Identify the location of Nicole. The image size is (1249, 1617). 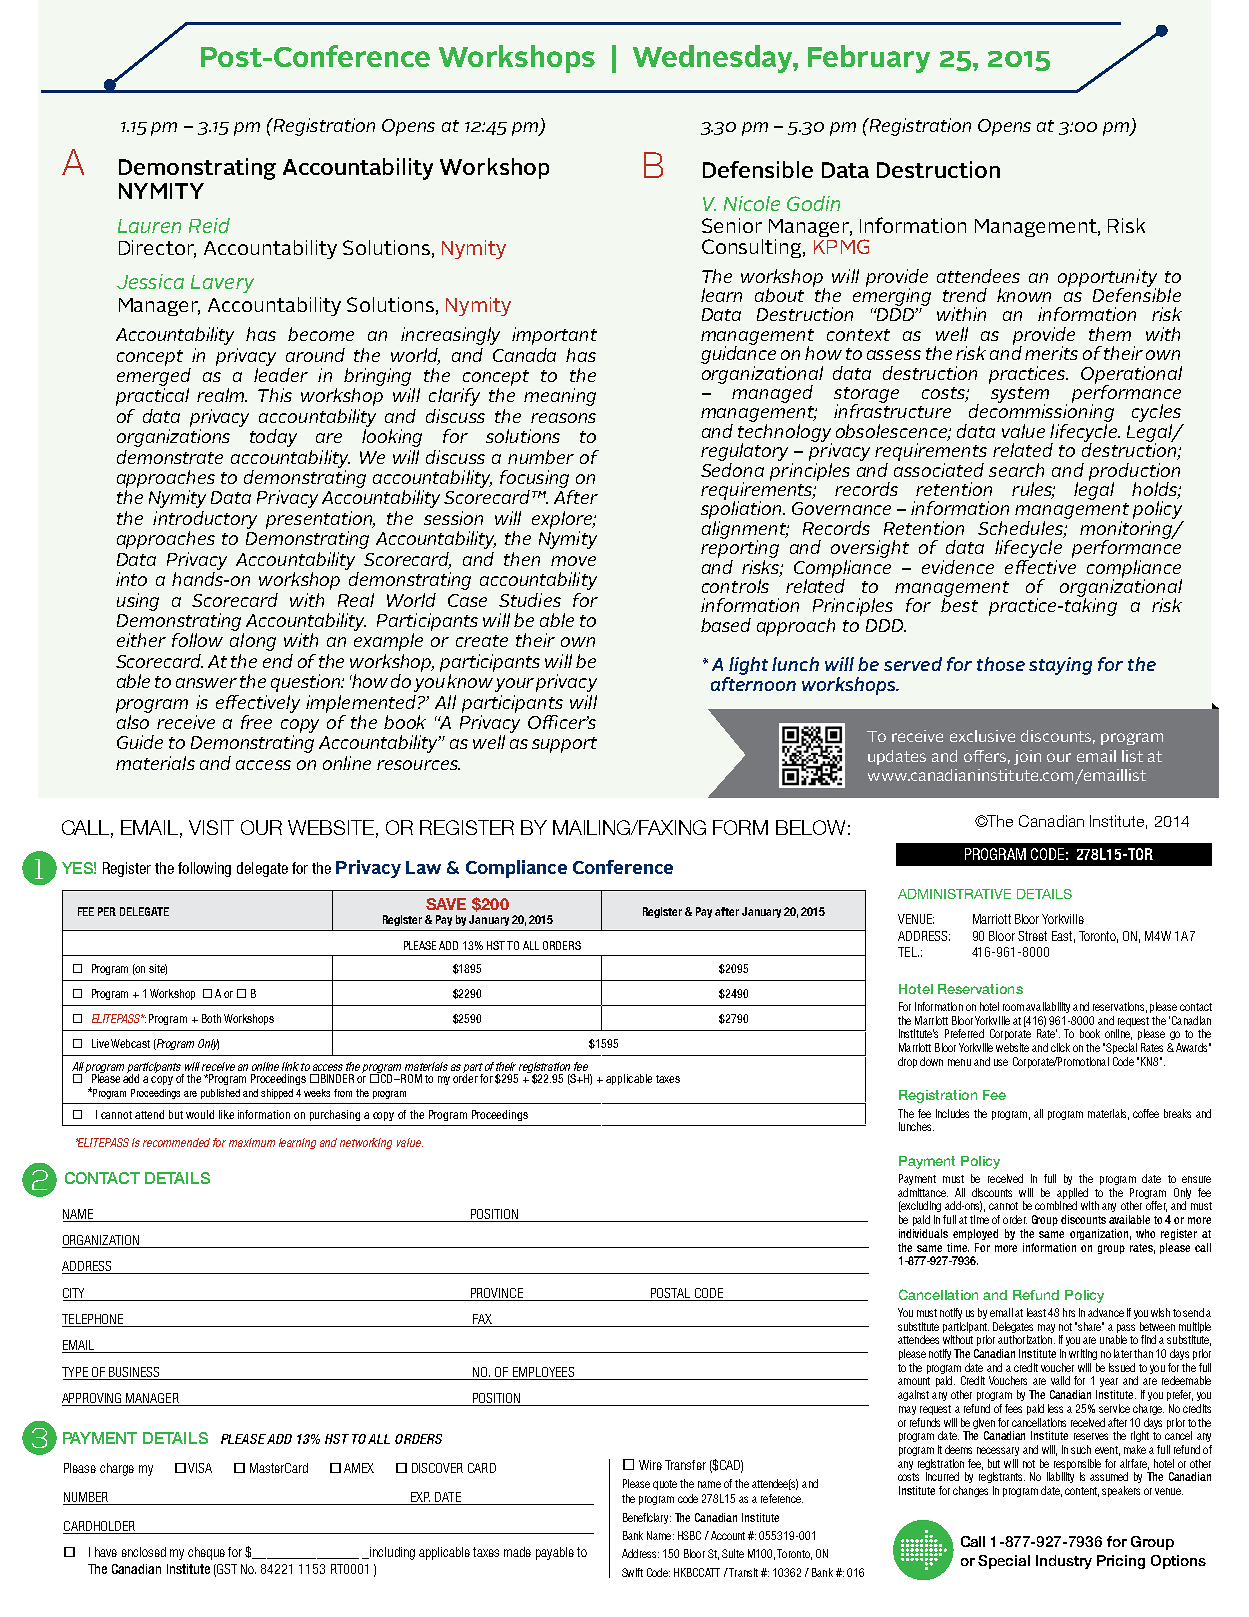
(752, 203).
